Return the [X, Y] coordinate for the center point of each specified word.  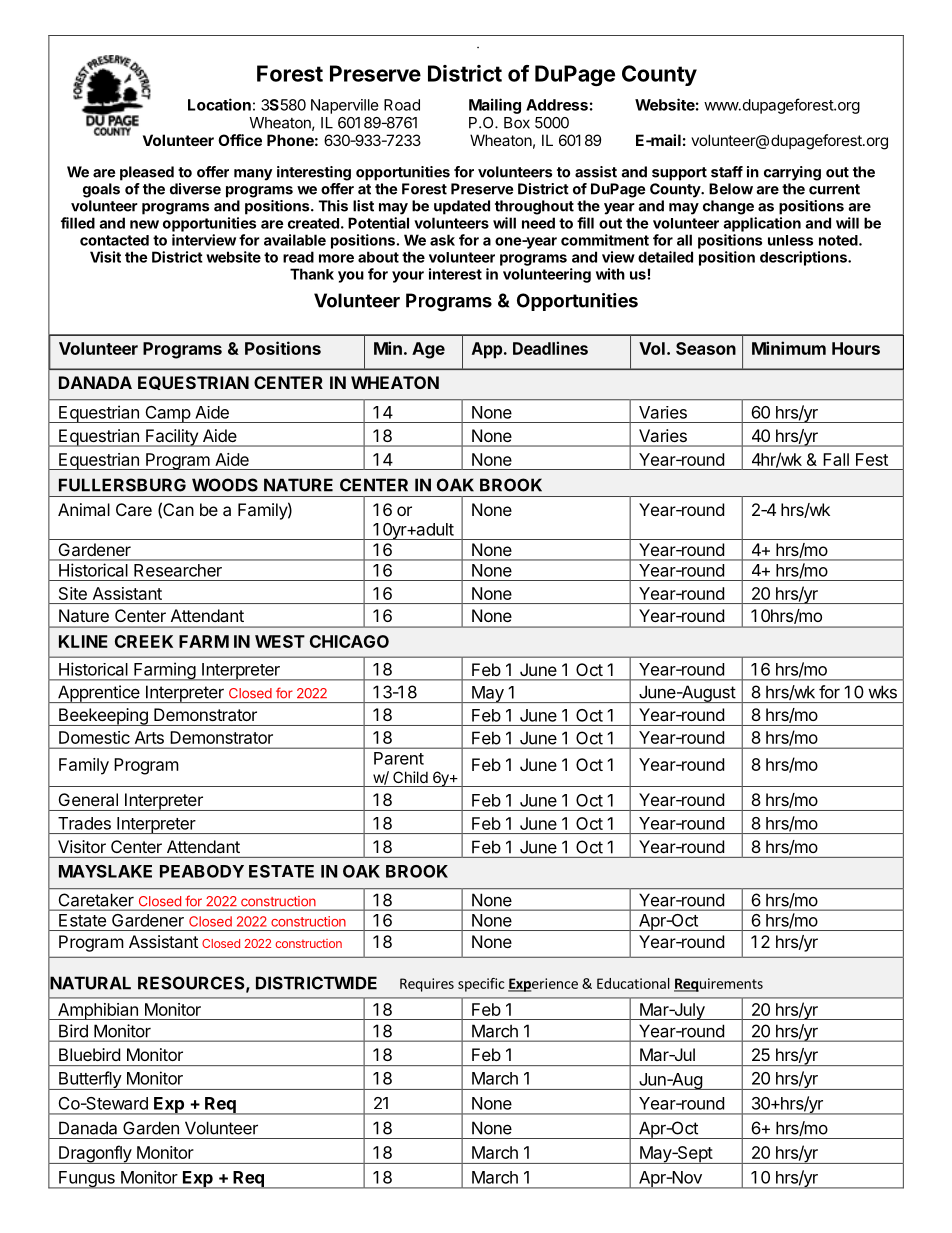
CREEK [144, 641]
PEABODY [202, 871]
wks [882, 692]
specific [481, 985]
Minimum [789, 348]
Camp [167, 414]
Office [240, 140]
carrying [792, 173]
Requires [427, 985]
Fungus [87, 1180]
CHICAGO [349, 641]
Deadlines [550, 348]
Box [517, 123]
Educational [633, 983]
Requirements [718, 985]
